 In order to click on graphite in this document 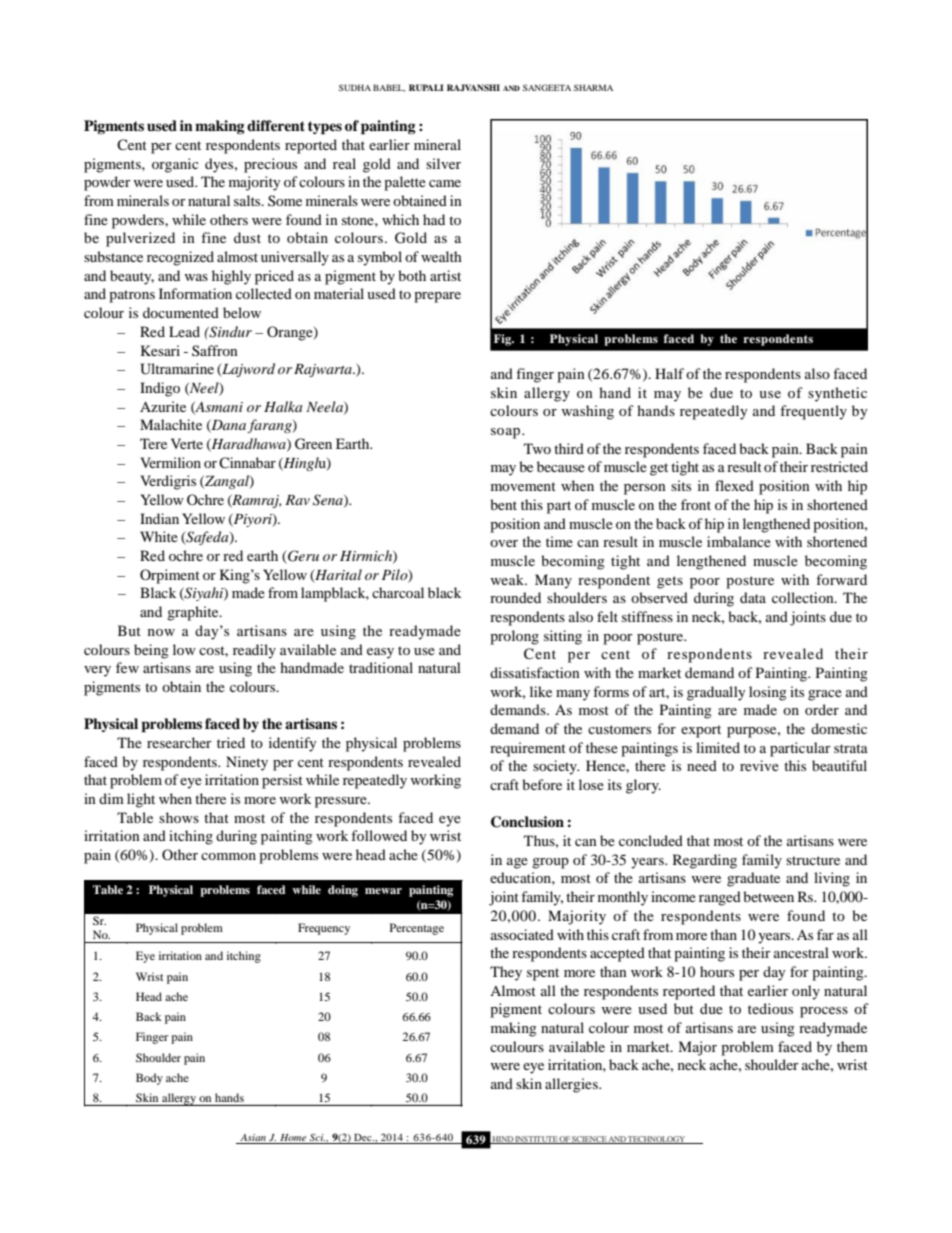, I will do `click(194, 613)`.
